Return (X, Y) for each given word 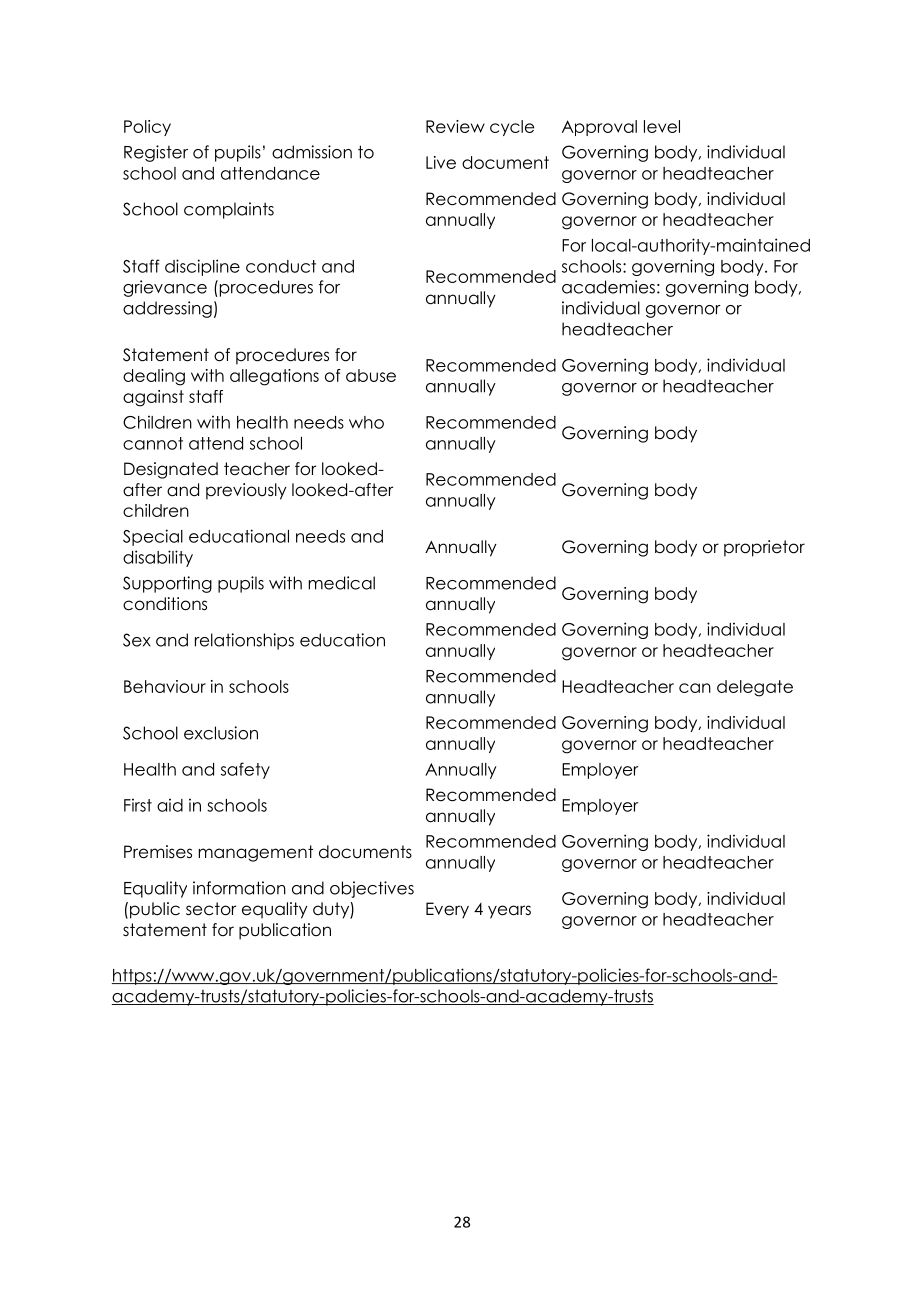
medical (341, 583)
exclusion (221, 733)
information (239, 888)
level (662, 126)
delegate (755, 688)
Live (441, 162)
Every (447, 910)
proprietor (764, 548)
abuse (371, 375)
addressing (167, 309)
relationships (244, 641)
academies (608, 287)
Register (156, 153)
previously (246, 491)
